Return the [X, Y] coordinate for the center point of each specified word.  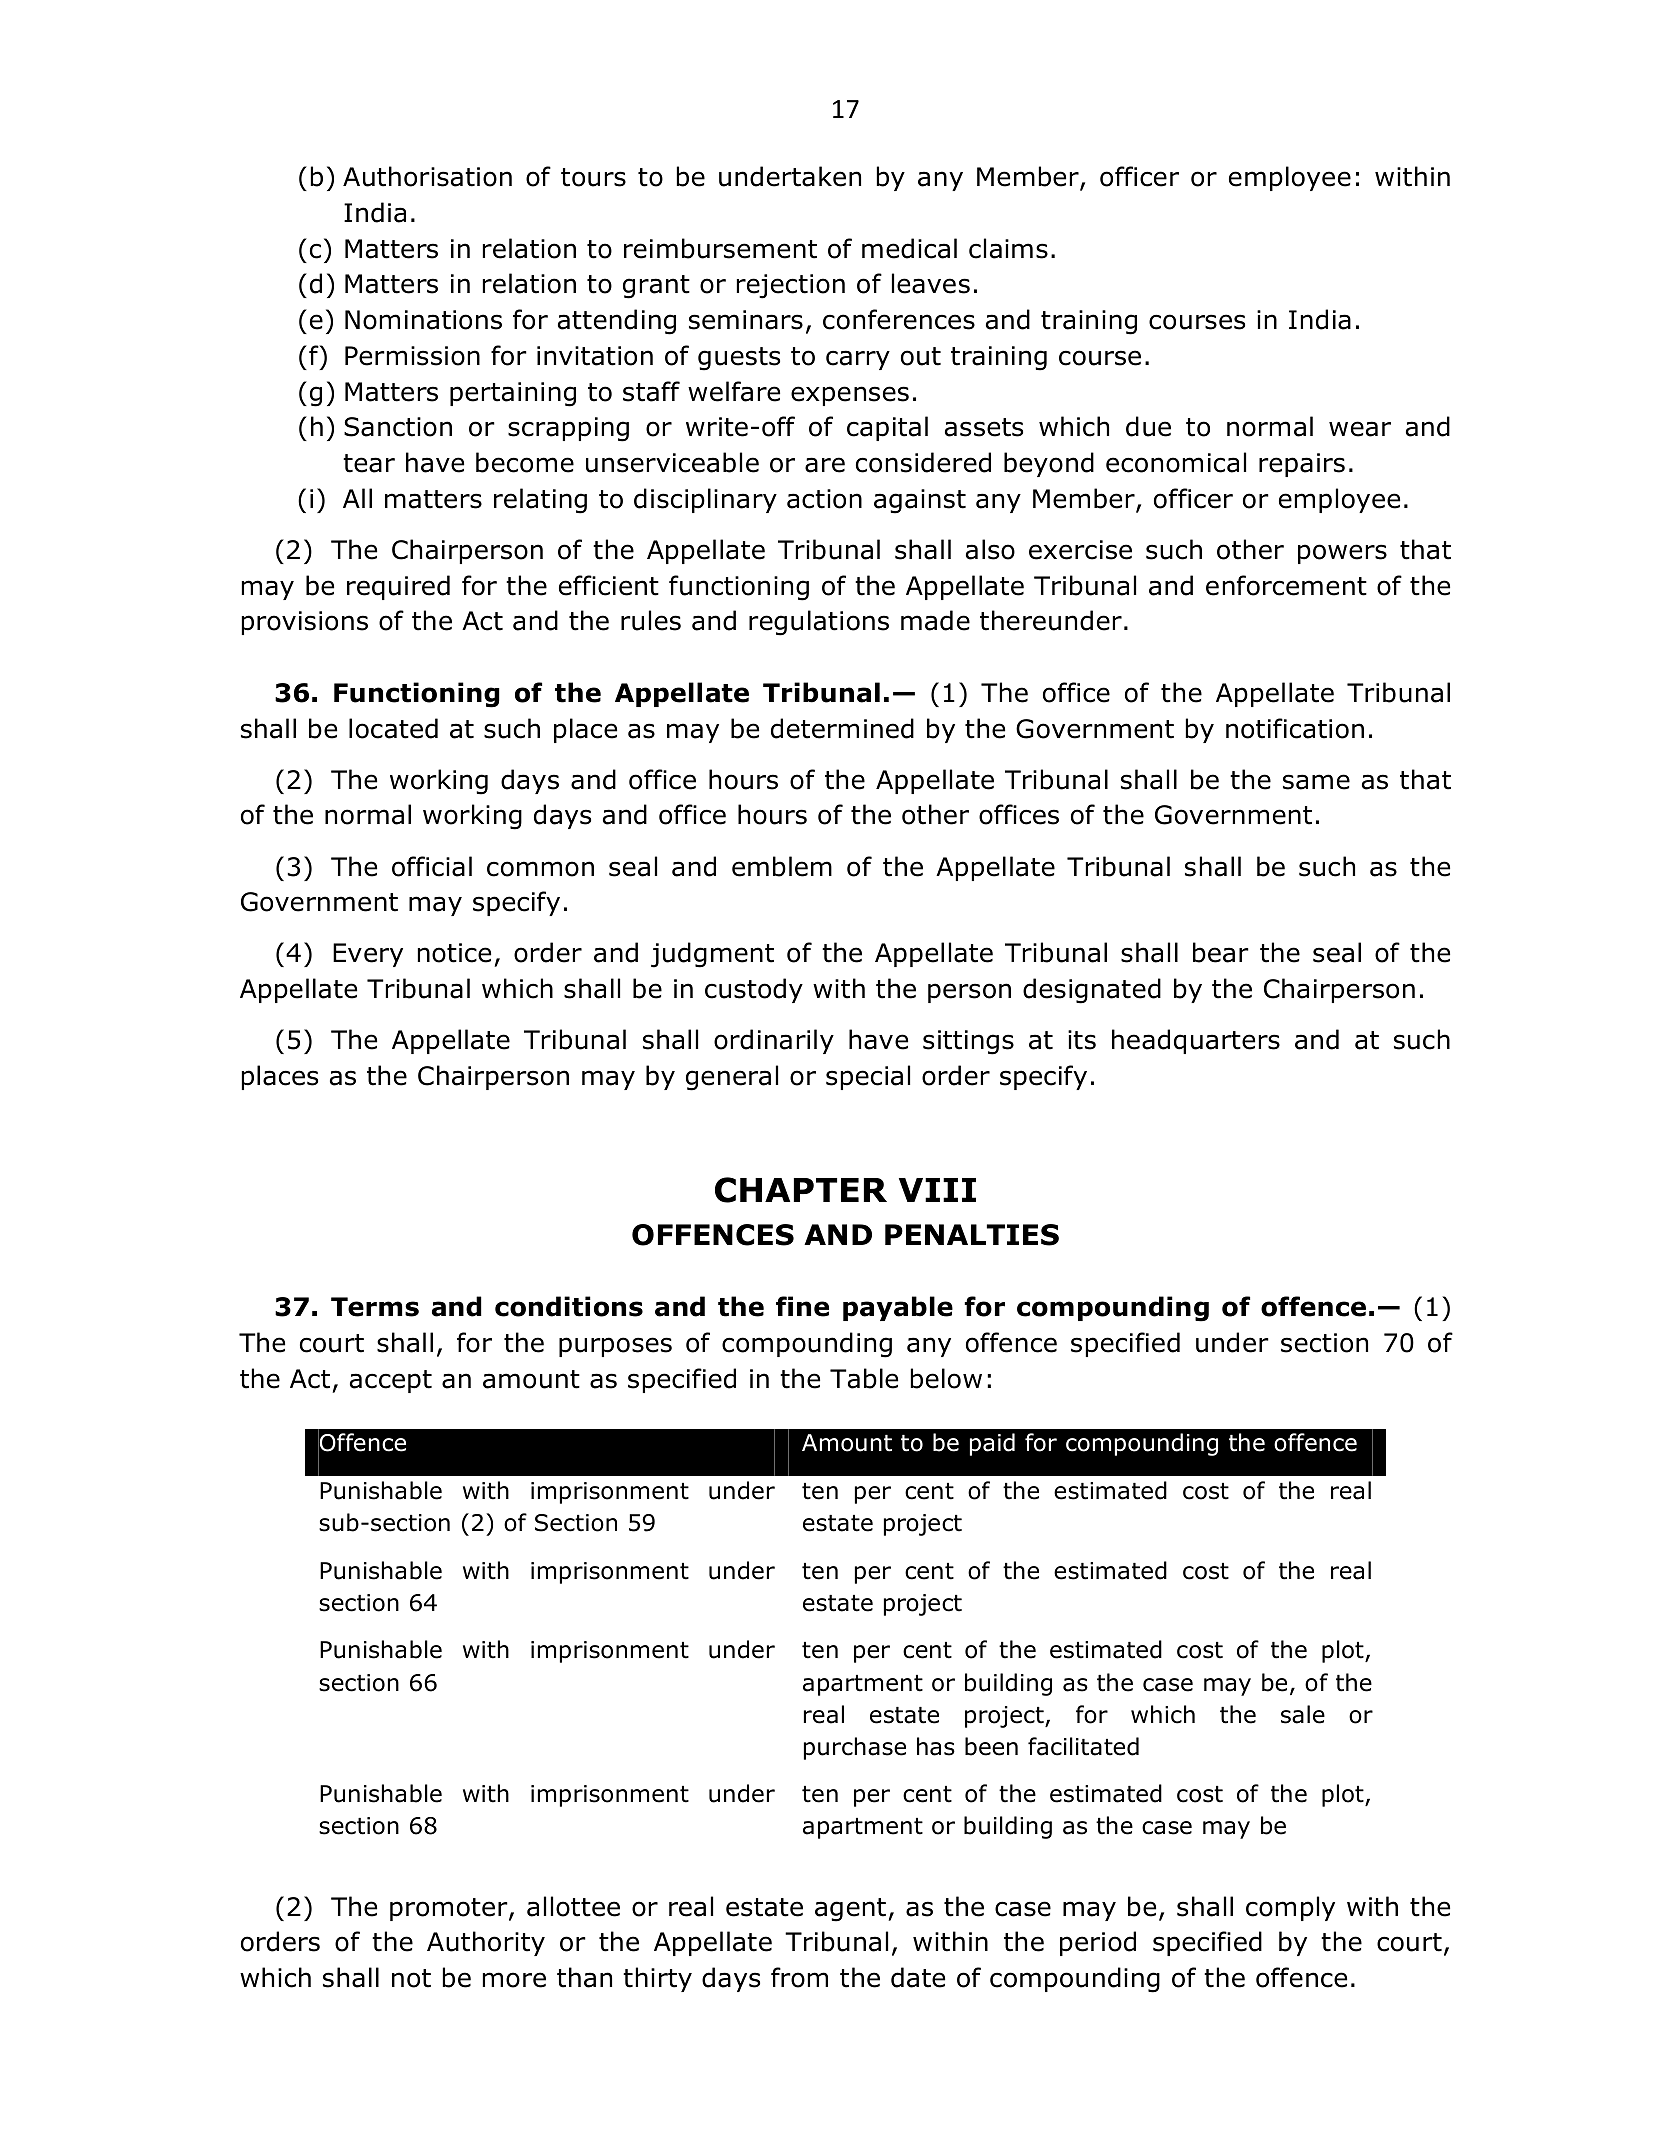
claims [1008, 248]
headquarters [1196, 1041]
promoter [450, 1909]
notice [454, 953]
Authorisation [427, 176]
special [868, 1077]
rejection [791, 286]
